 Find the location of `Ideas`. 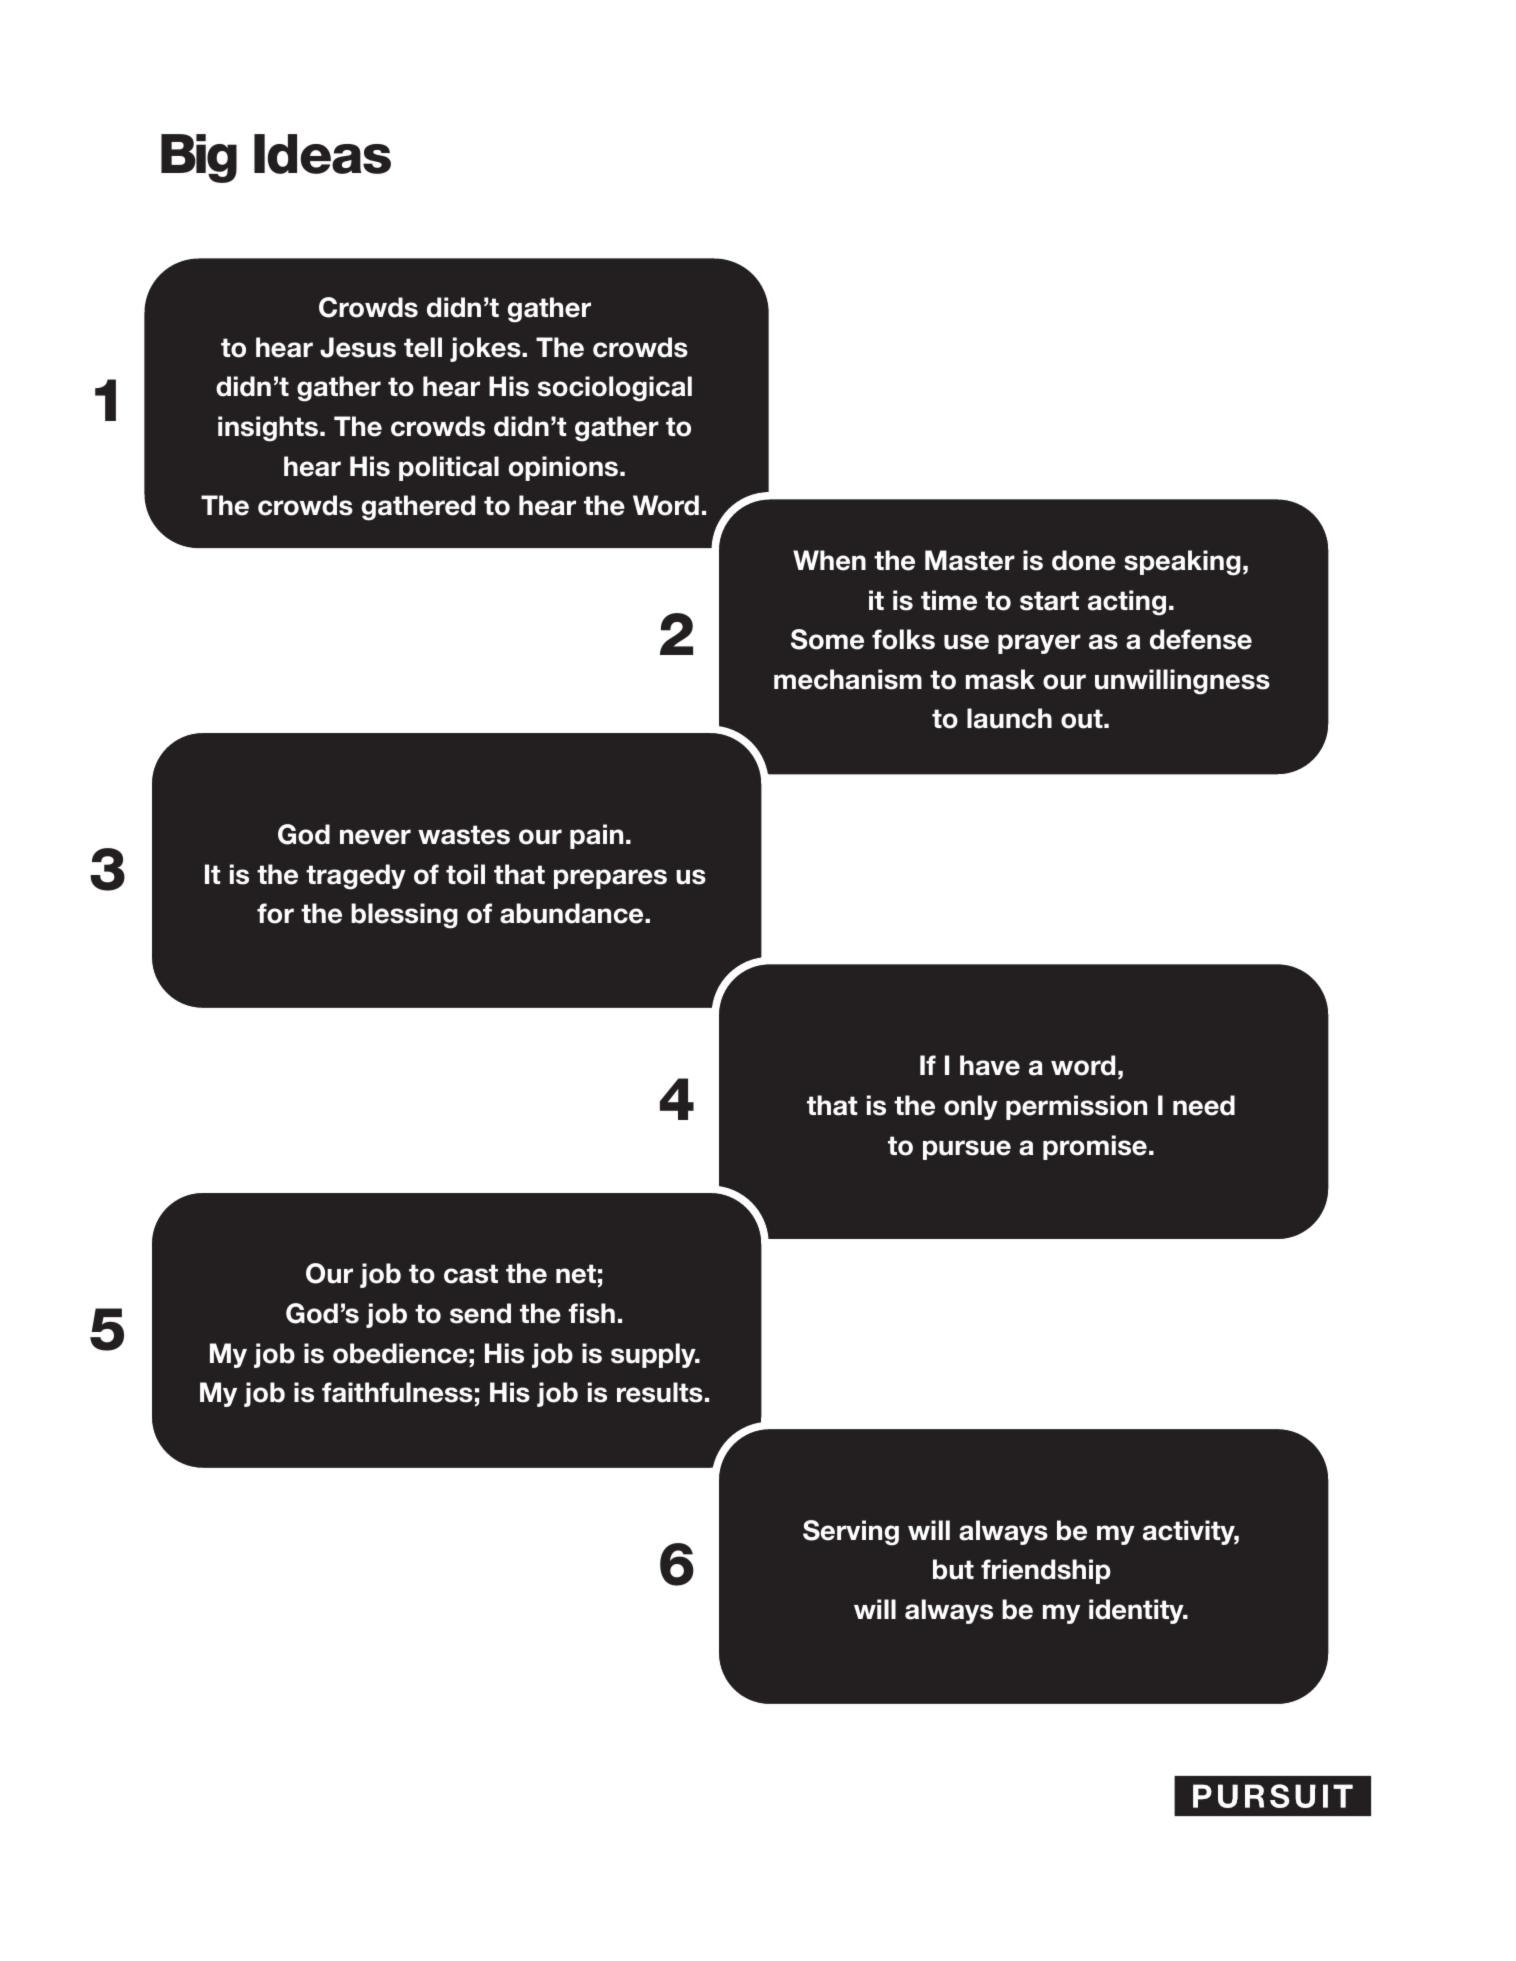

Ideas is located at coordinates (322, 154).
